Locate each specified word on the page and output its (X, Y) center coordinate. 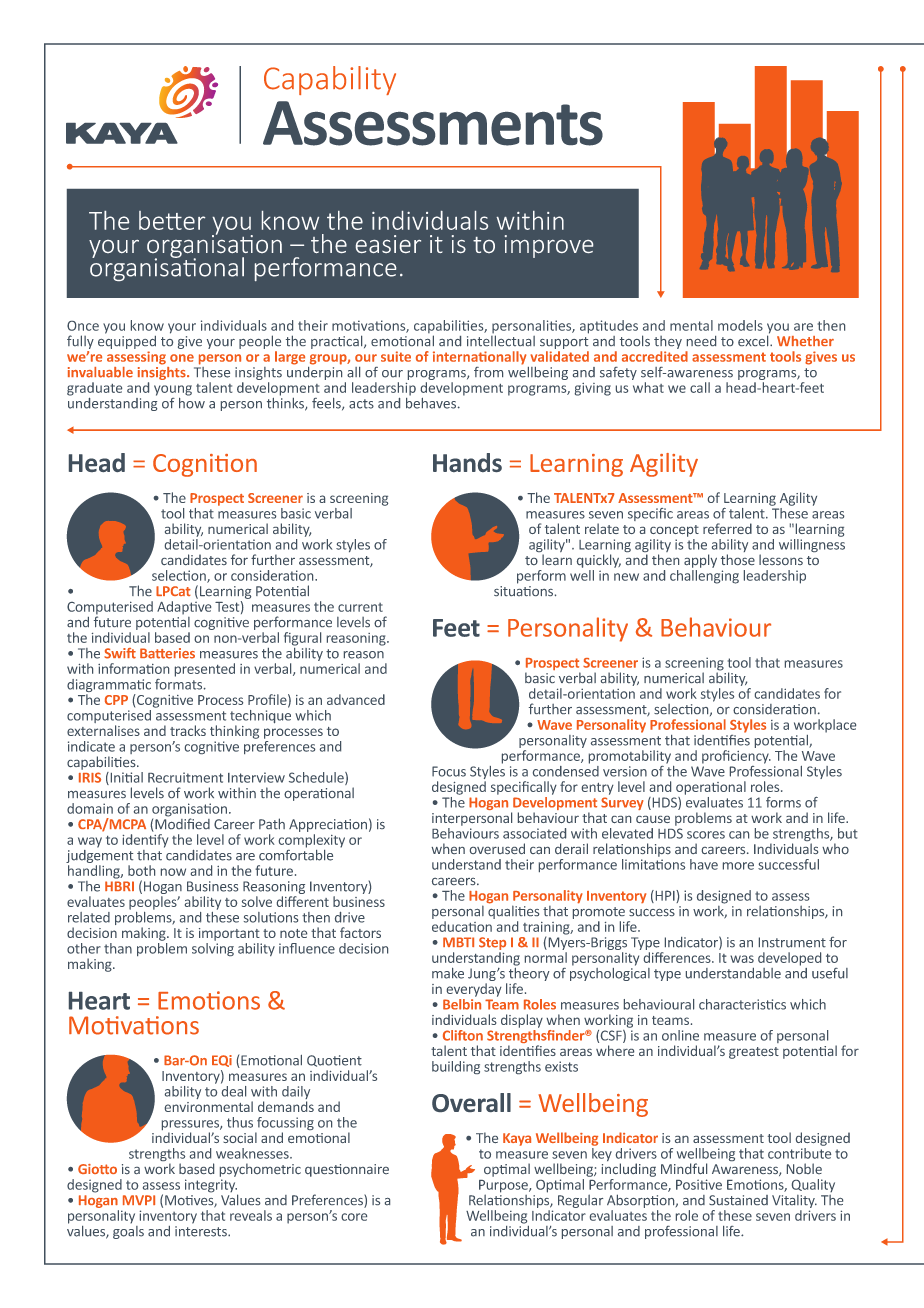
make (448, 973)
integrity (211, 1187)
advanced (356, 699)
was (742, 959)
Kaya (517, 1139)
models (740, 325)
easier (388, 244)
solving (213, 948)
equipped (127, 341)
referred (727, 528)
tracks (188, 730)
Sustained (738, 1200)
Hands (467, 462)
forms (783, 802)
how (192, 402)
